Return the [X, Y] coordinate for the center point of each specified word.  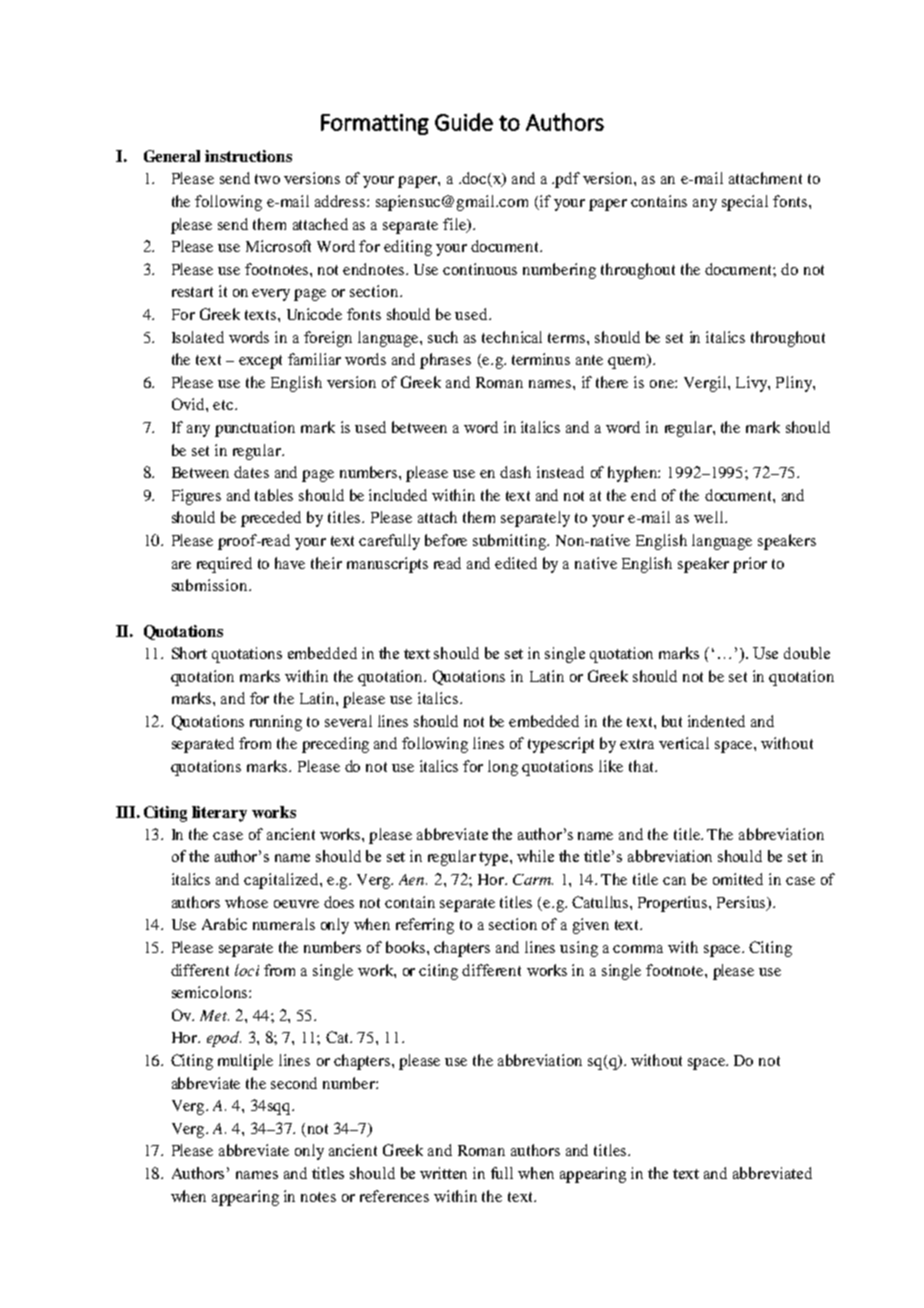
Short [189, 653]
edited [516, 563]
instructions [248, 156]
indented [716, 721]
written [443, 1173]
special [745, 203]
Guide [464, 122]
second [294, 1083]
